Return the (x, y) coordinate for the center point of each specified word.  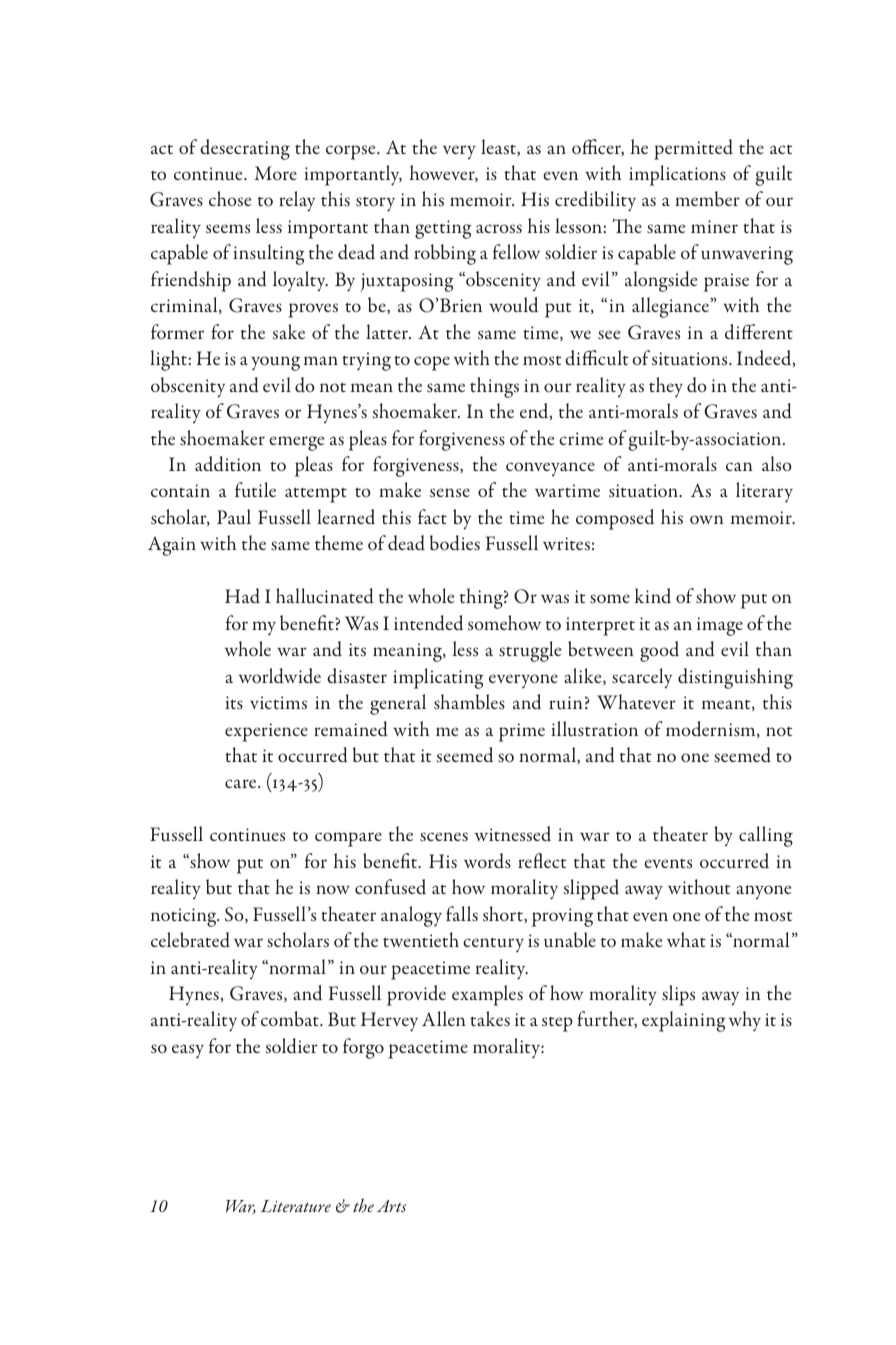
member (707, 198)
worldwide (280, 676)
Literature (295, 1206)
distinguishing (735, 678)
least (499, 147)
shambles (469, 702)
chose (230, 198)
